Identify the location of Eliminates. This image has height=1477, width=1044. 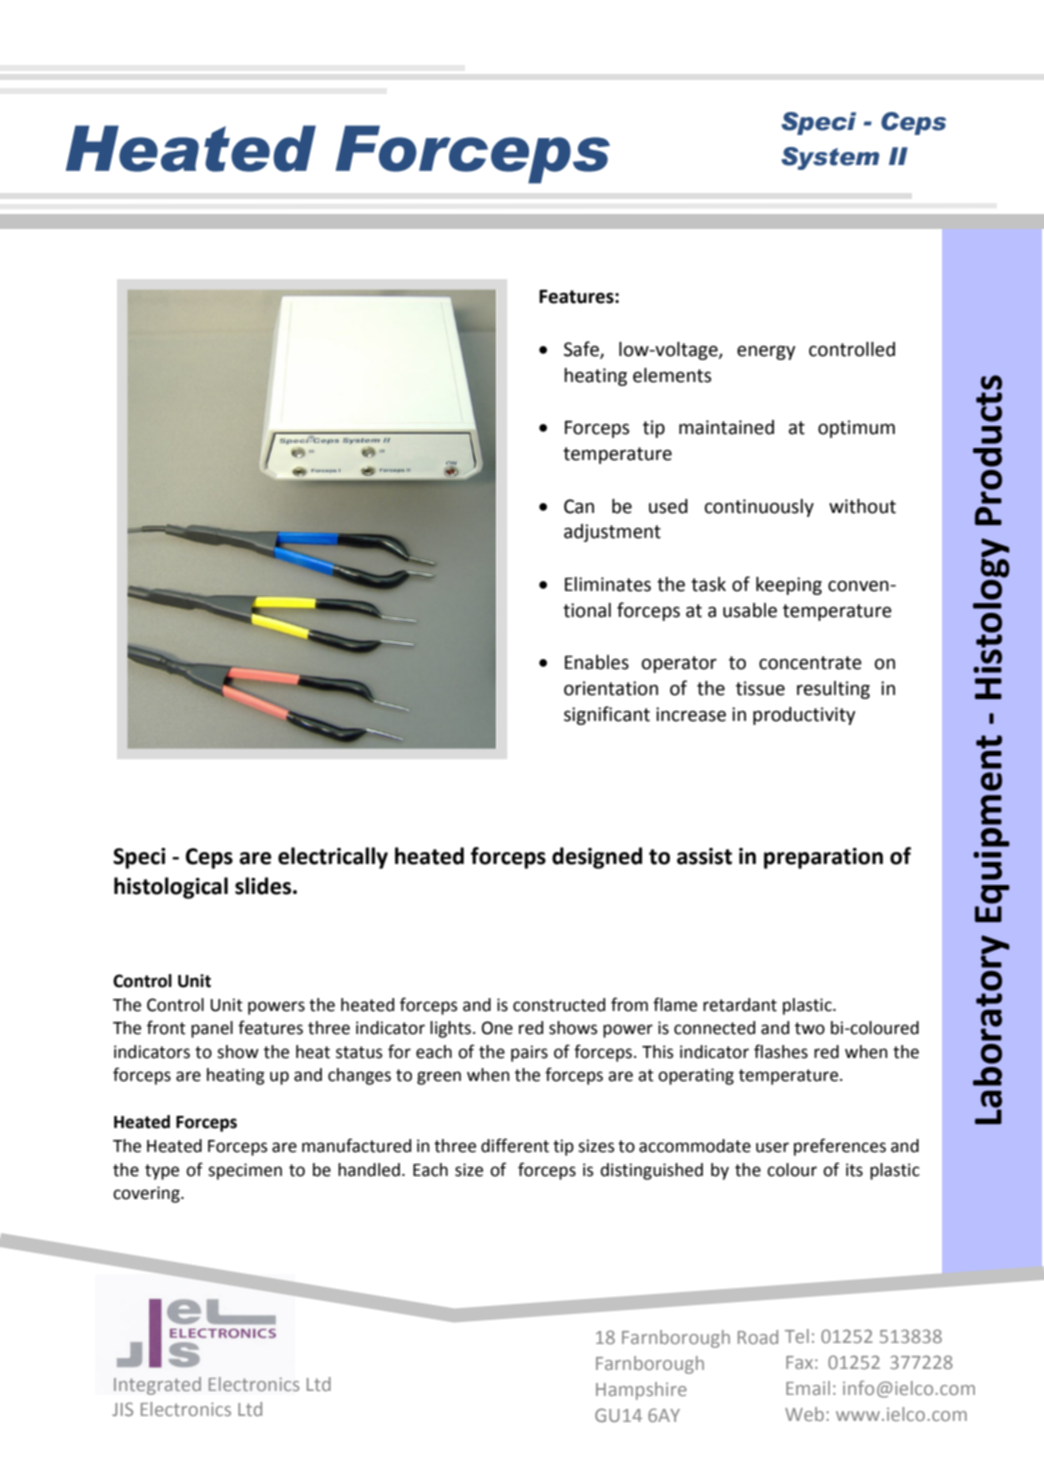
(608, 584).
